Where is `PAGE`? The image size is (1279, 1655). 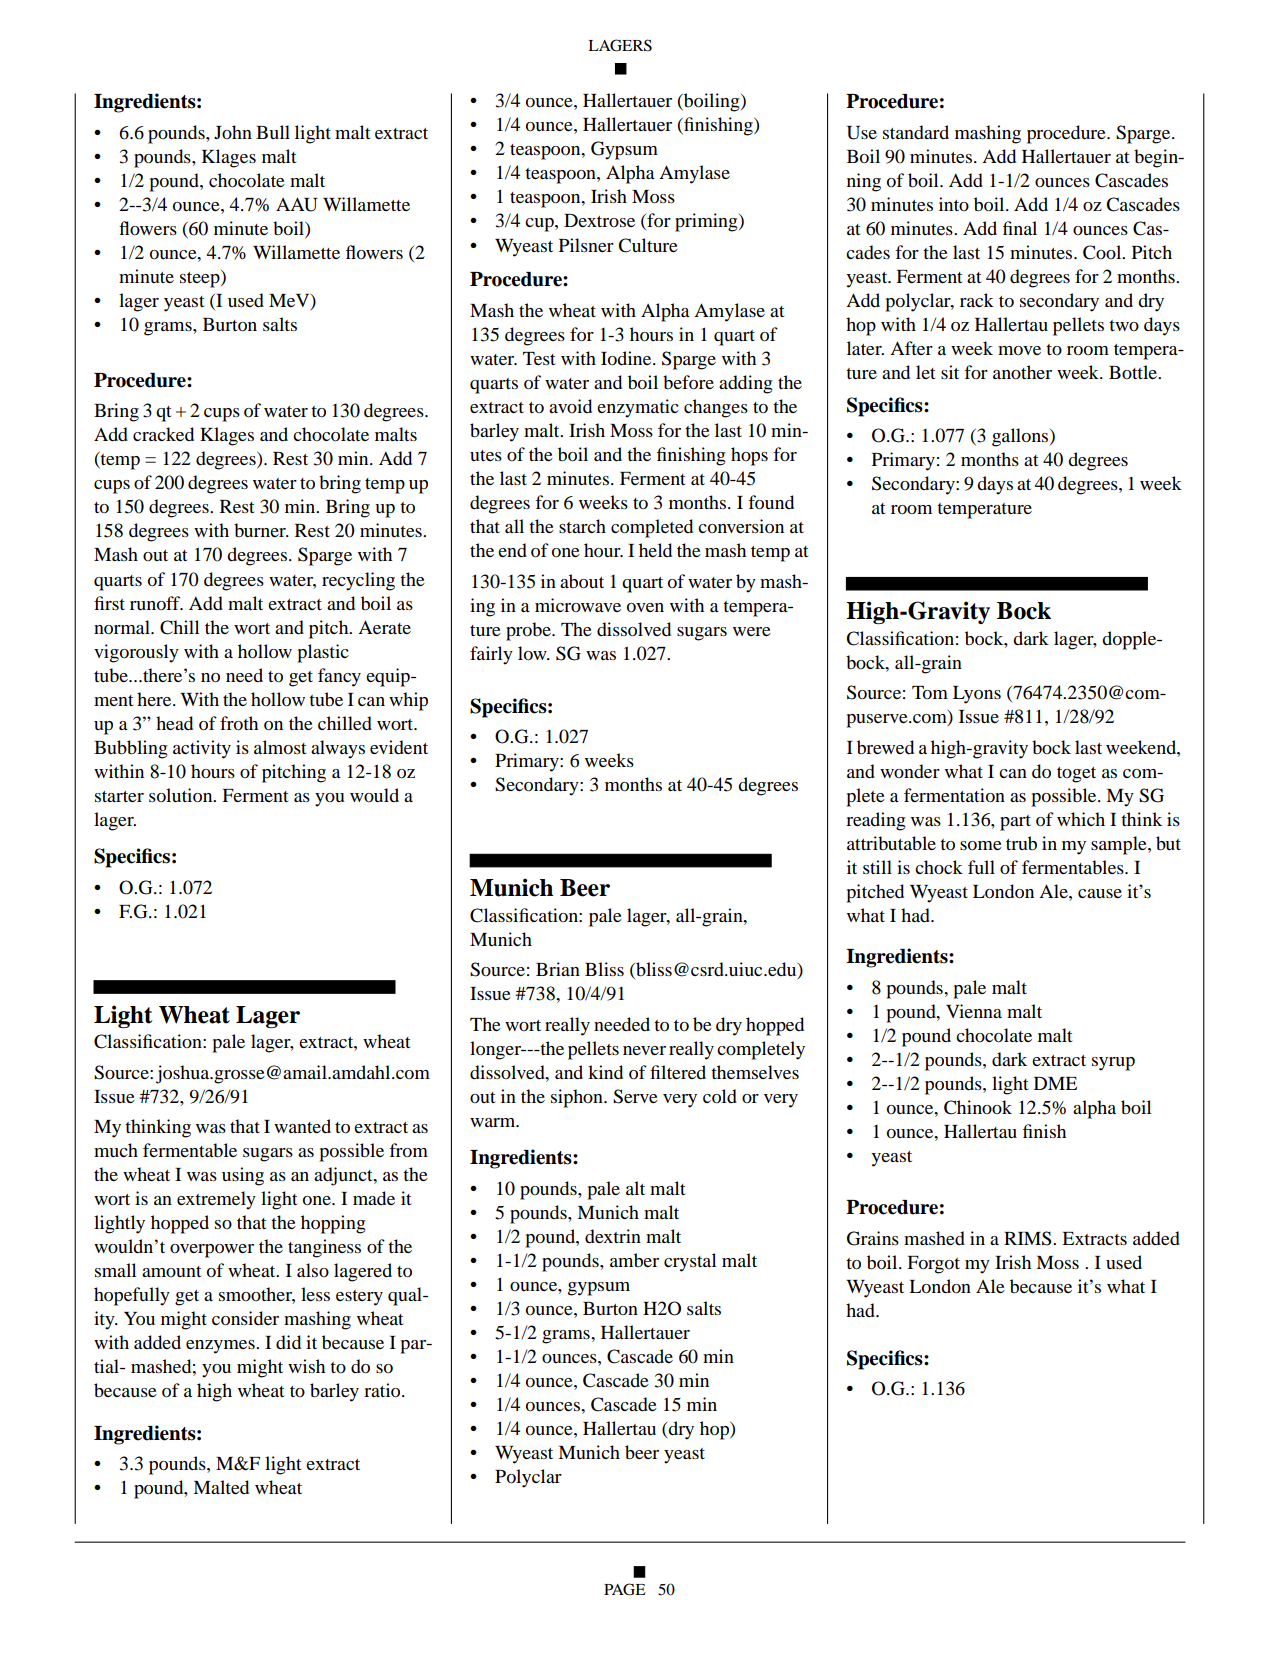 PAGE is located at coordinates (625, 1589).
